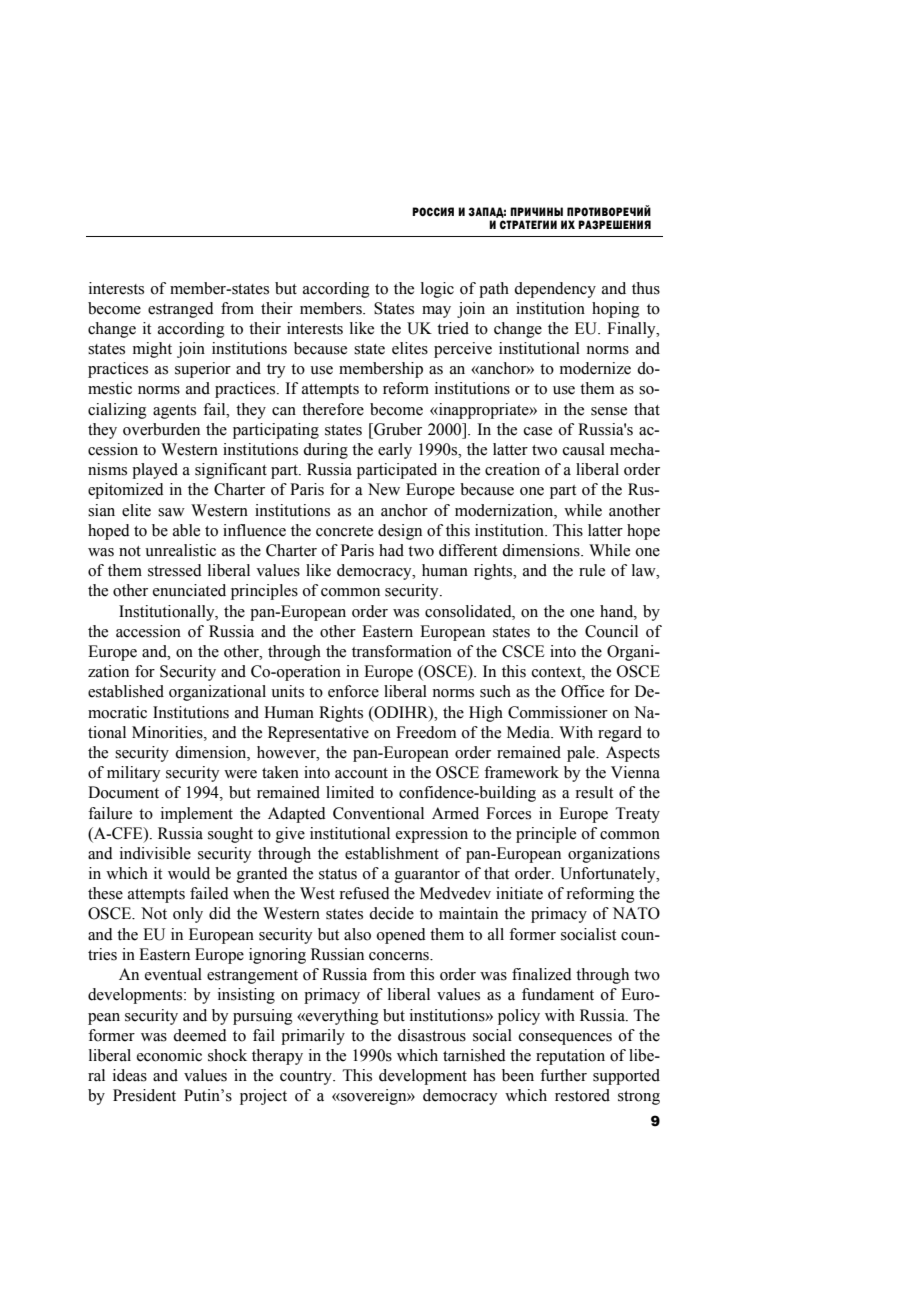 Image resolution: width=924 pixels, height=1308 pixels. What do you see at coordinates (181, 310) in the screenshot?
I see `estranged` at bounding box center [181, 310].
